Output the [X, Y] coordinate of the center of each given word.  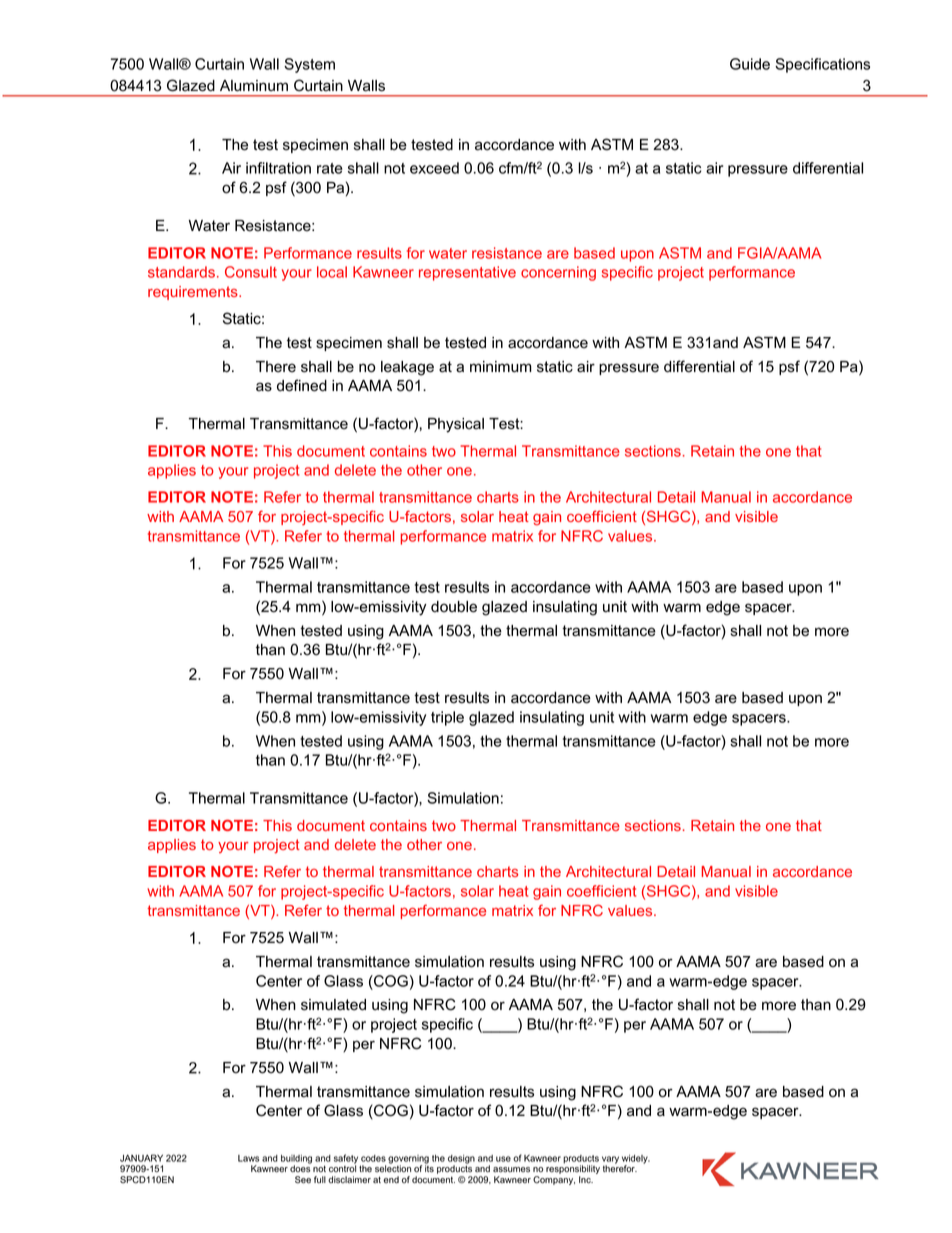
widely [636, 1160]
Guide [750, 64]
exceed [434, 168]
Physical [456, 425]
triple [447, 718]
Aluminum [254, 86]
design [461, 1160]
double [454, 607]
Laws [248, 1158]
